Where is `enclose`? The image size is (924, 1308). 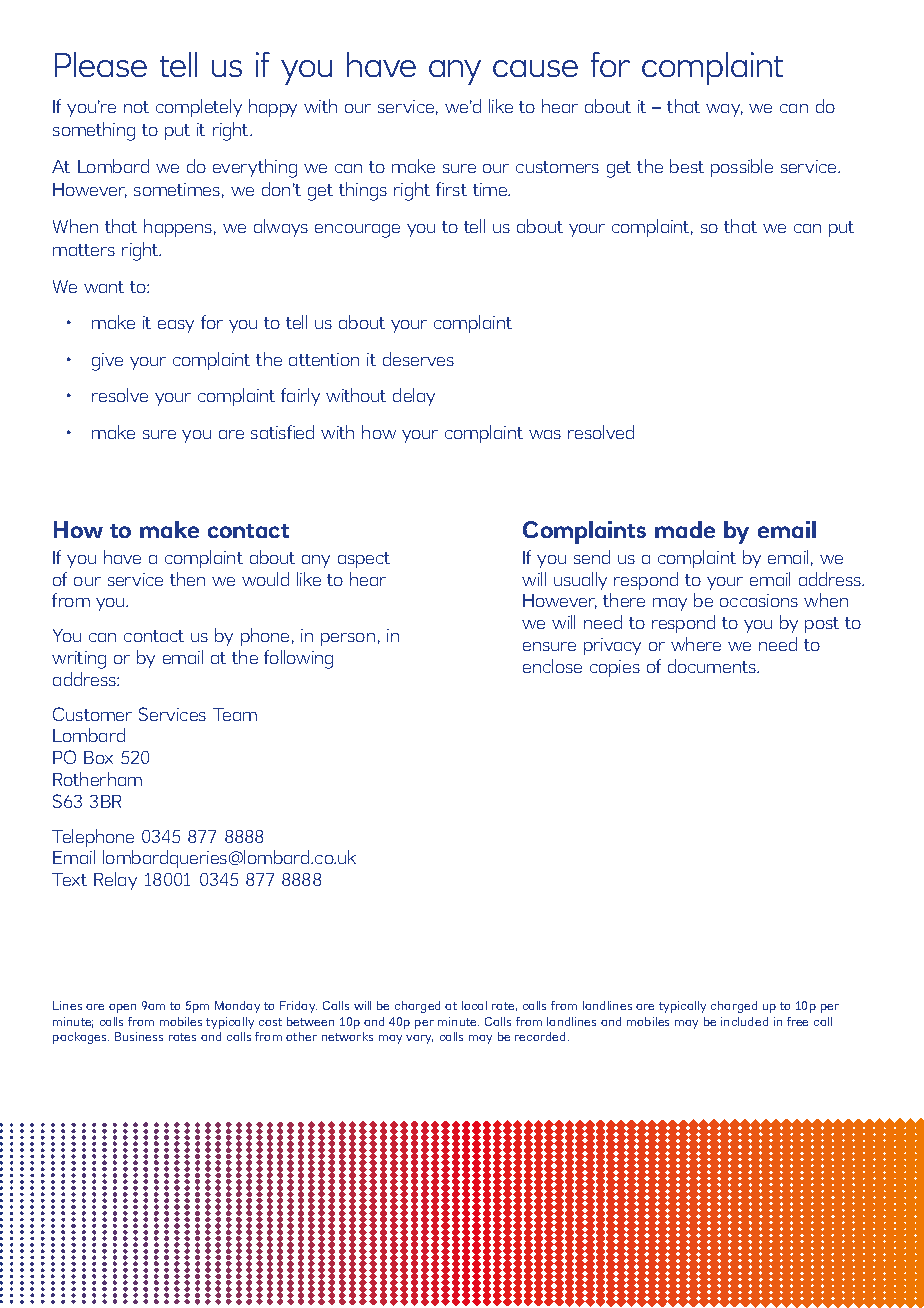
enclose is located at coordinates (552, 666).
